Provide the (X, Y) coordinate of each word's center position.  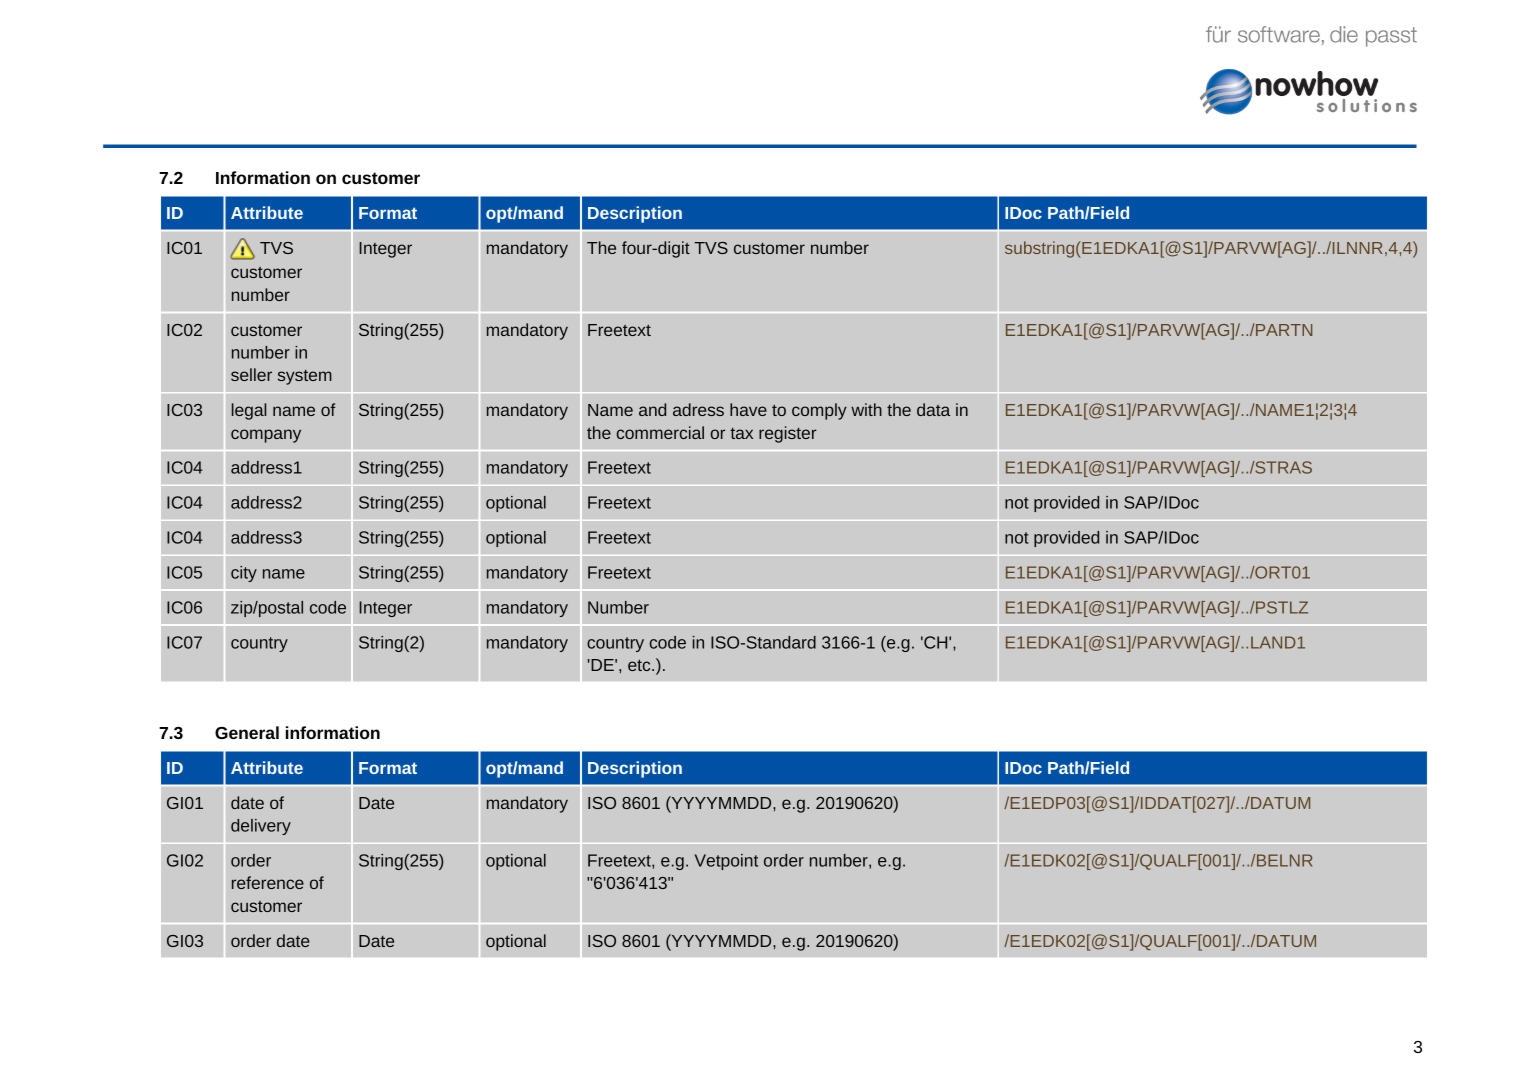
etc (640, 665)
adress (698, 409)
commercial (660, 432)
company (266, 436)
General (247, 732)
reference (268, 882)
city (244, 574)
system (305, 377)
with (866, 409)
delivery (261, 827)
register (788, 434)
